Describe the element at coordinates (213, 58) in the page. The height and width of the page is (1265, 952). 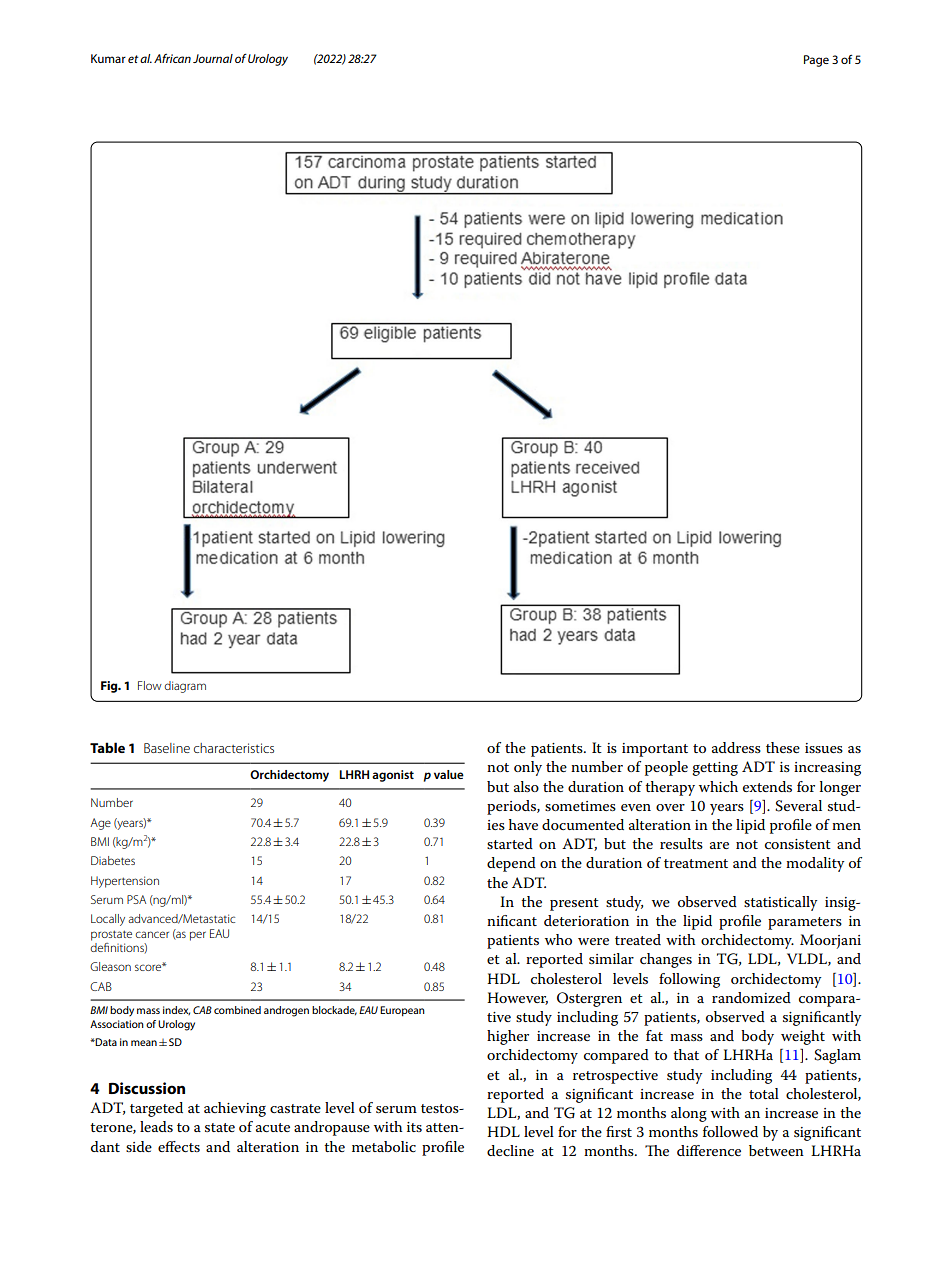
I see `Journal` at that location.
